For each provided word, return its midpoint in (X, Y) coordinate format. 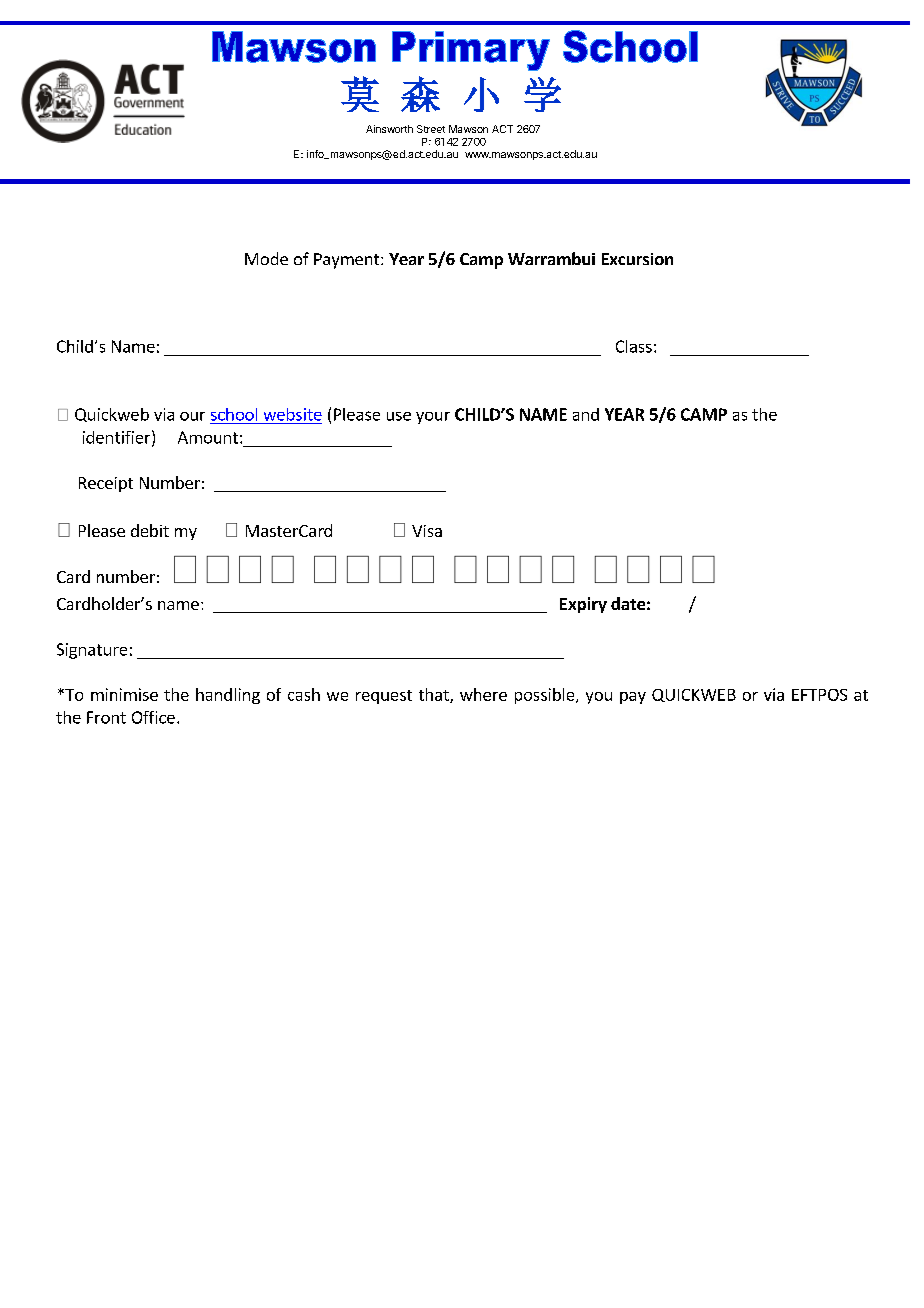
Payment (348, 261)
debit (150, 530)
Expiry (583, 605)
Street (431, 129)
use (399, 416)
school (234, 414)
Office (153, 717)
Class (634, 346)
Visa (427, 531)
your (433, 418)
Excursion (637, 259)
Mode (266, 258)
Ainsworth (389, 129)
